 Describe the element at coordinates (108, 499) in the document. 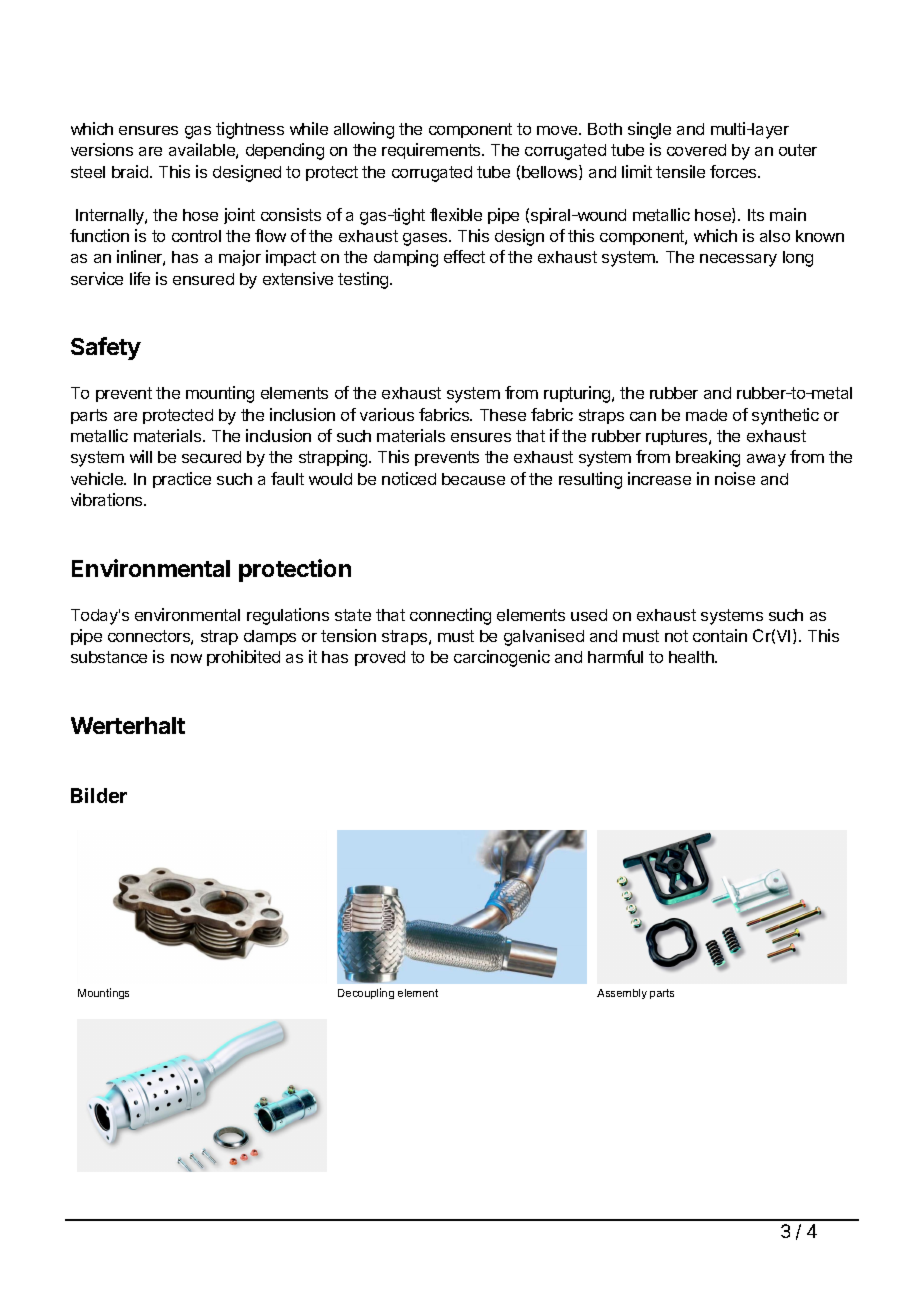

I see `vibrations` at that location.
